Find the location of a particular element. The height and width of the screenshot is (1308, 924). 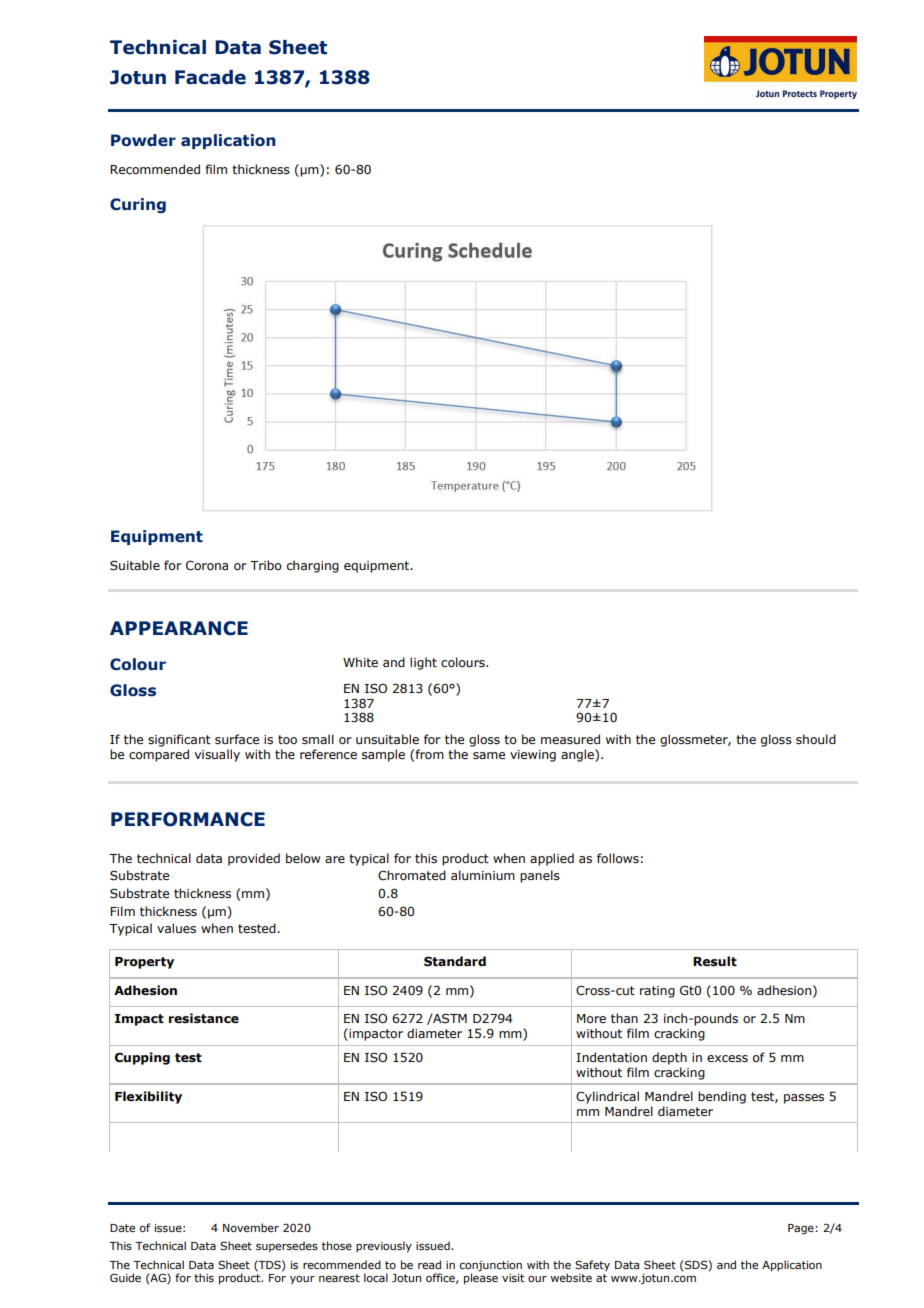

November is located at coordinates (251, 1227).
